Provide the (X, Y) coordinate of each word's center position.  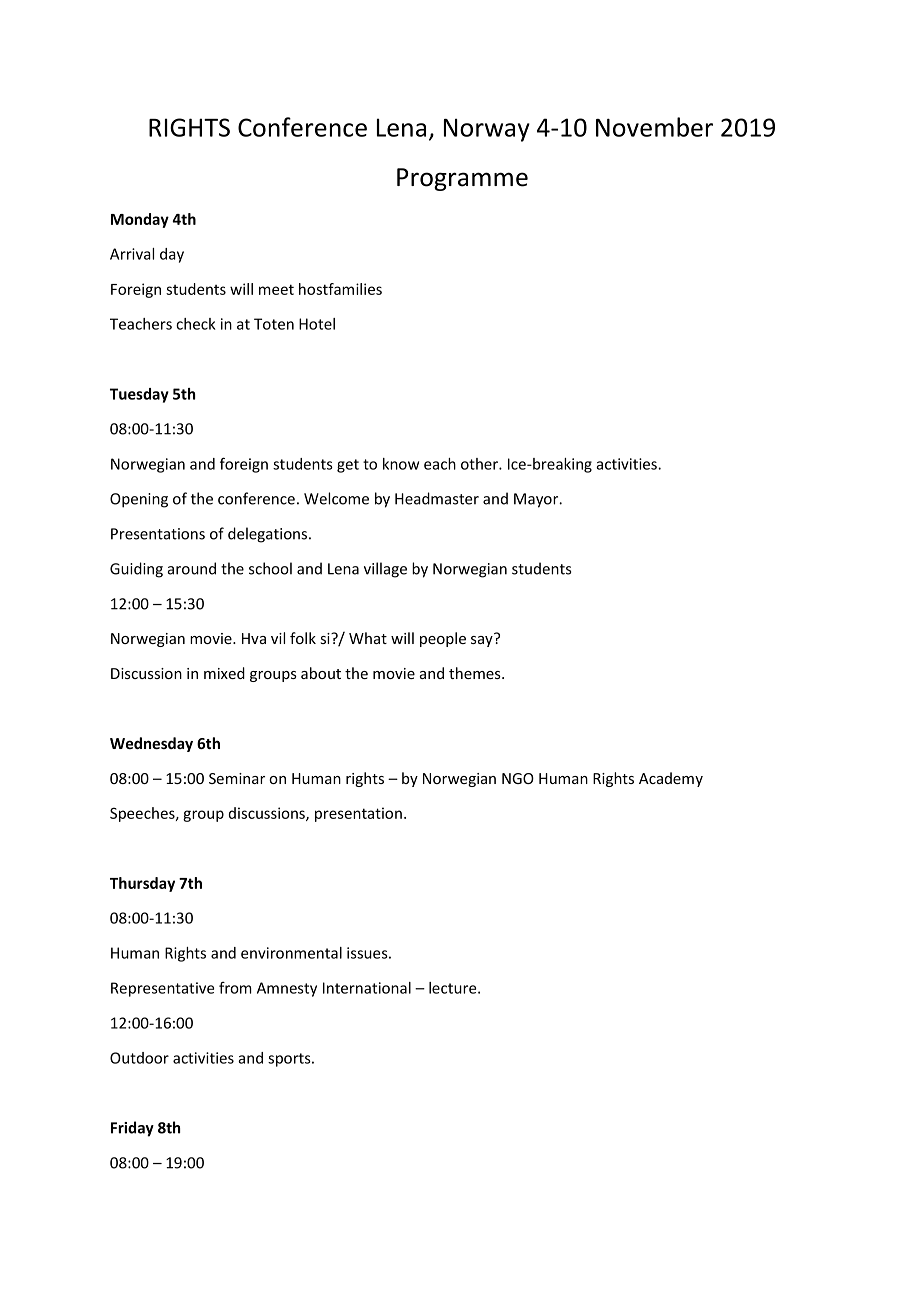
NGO (518, 778)
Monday (140, 220)
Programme (462, 179)
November (654, 127)
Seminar (237, 778)
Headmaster (437, 498)
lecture (454, 988)
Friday (132, 1129)
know (401, 464)
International (367, 988)
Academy (671, 779)
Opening (139, 500)
